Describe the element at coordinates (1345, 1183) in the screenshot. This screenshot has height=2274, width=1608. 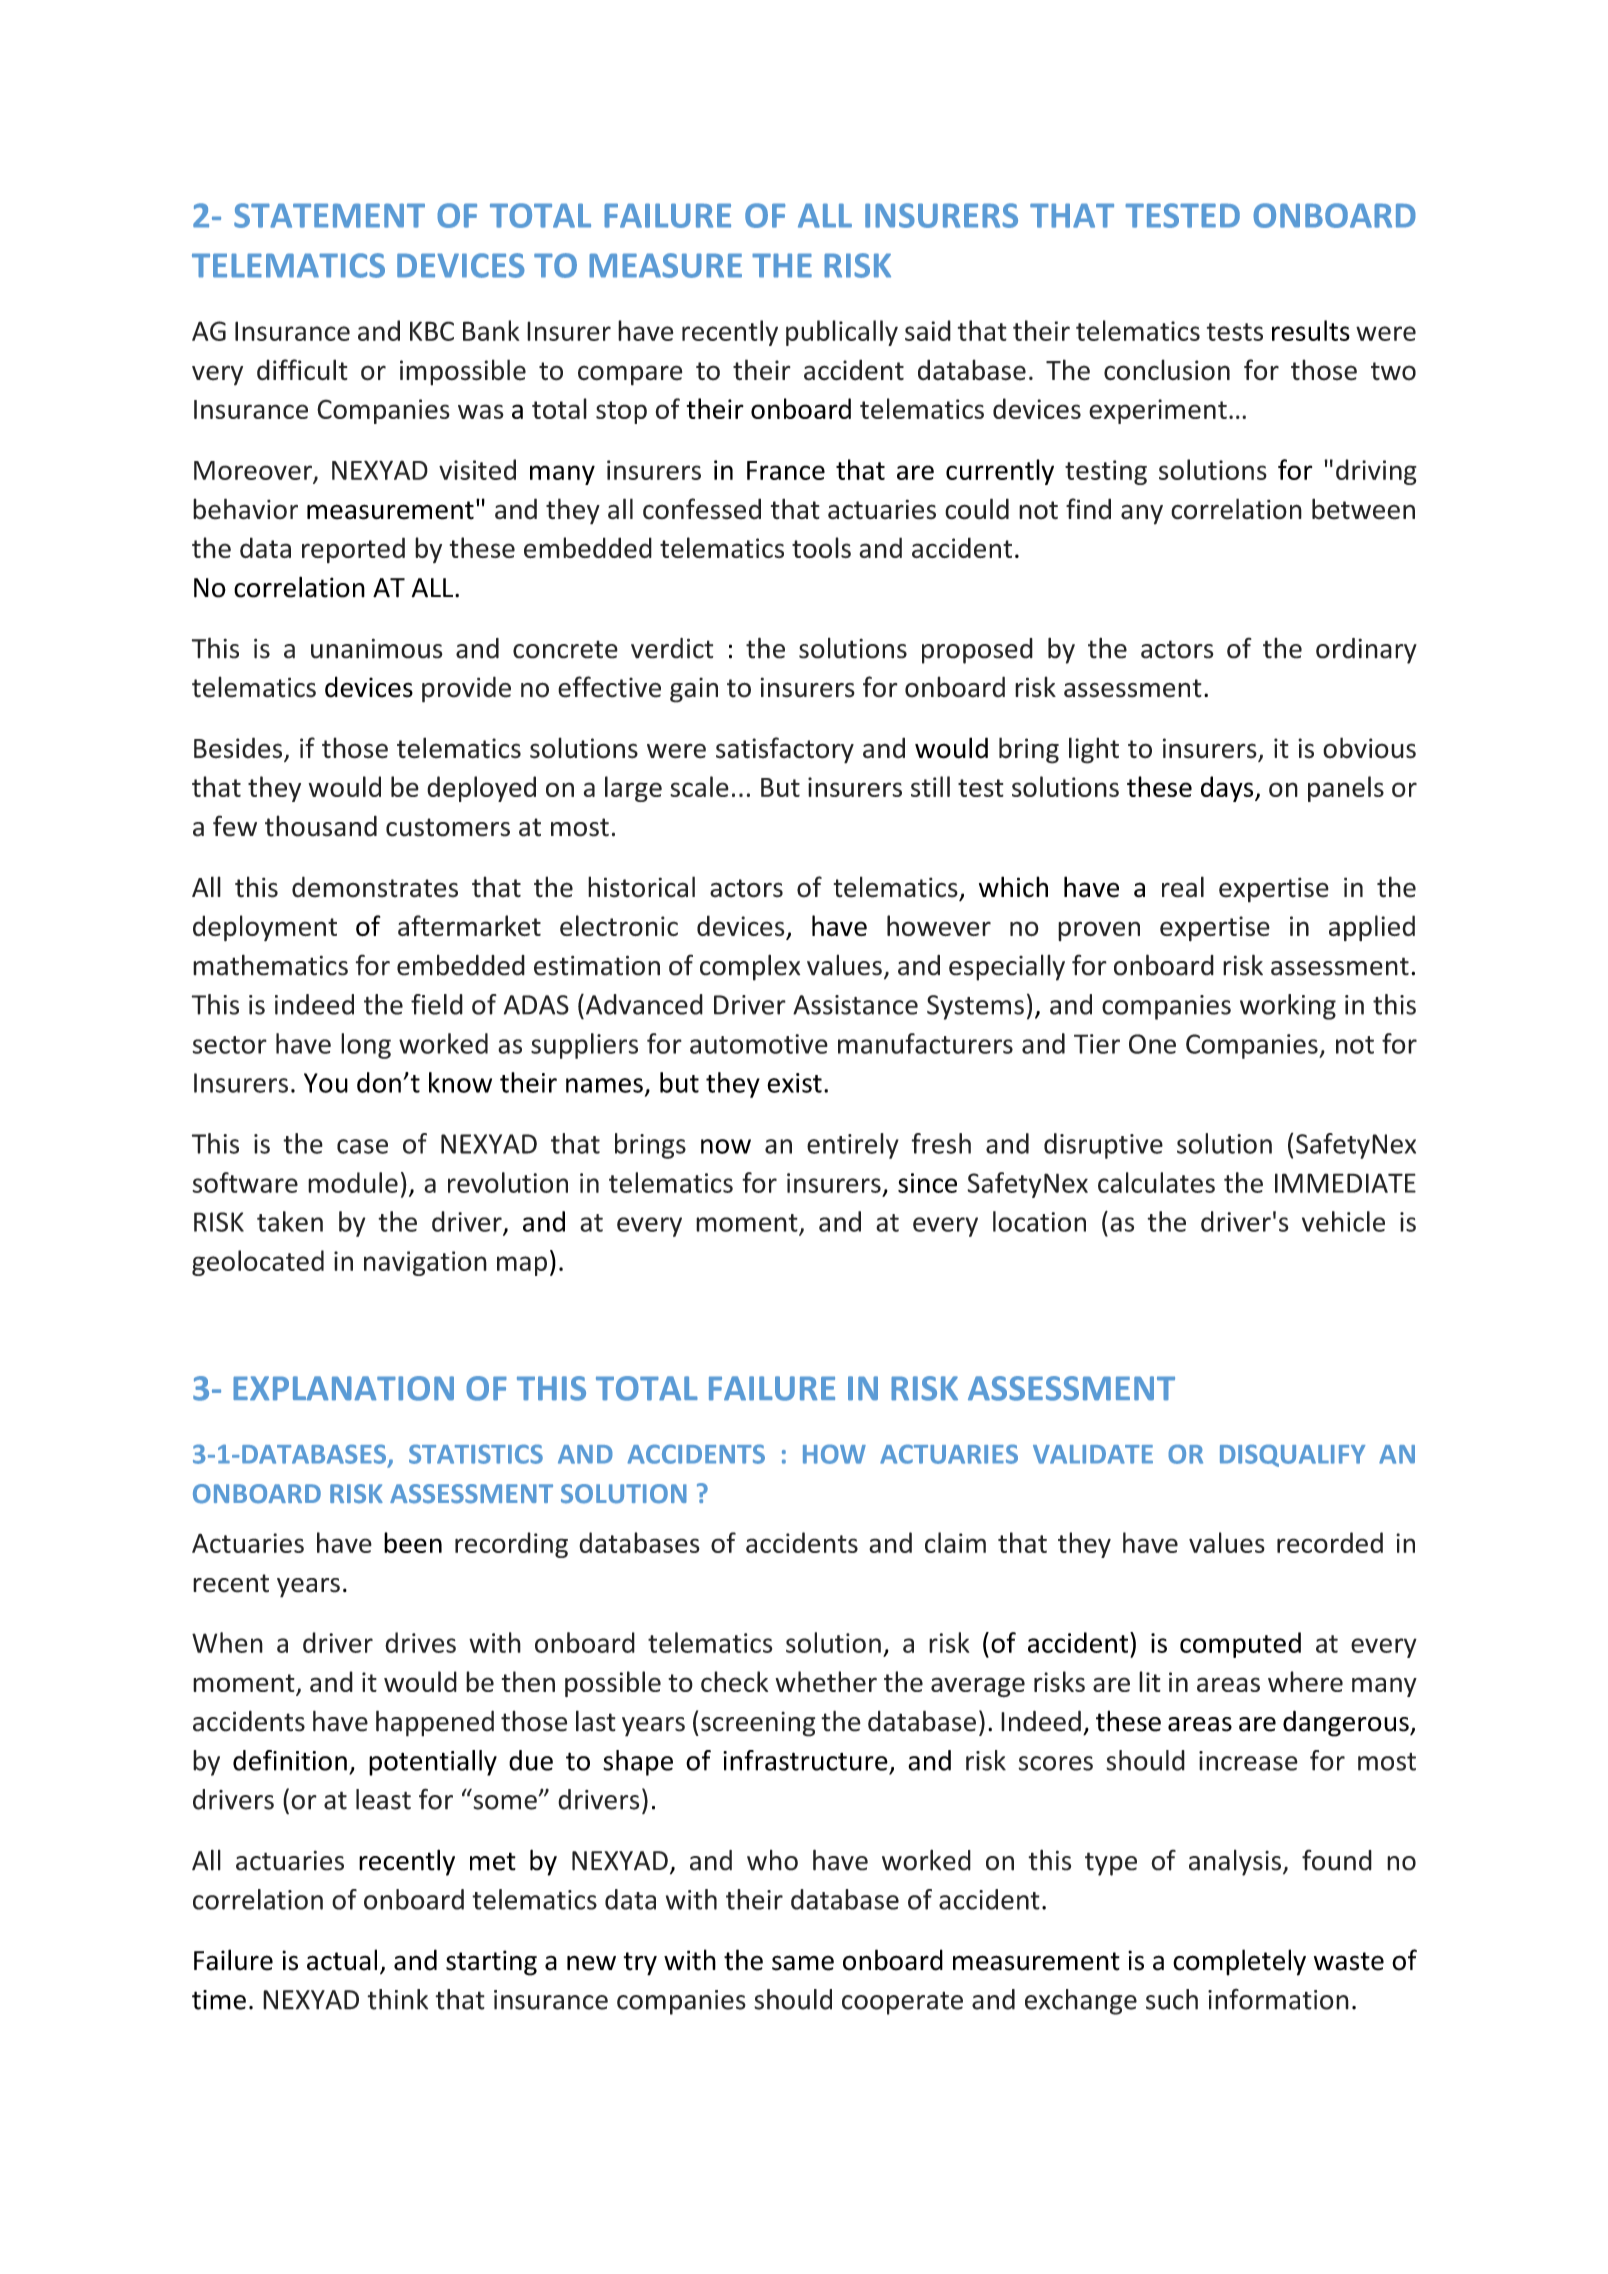
I see `IMMEDIATE` at that location.
